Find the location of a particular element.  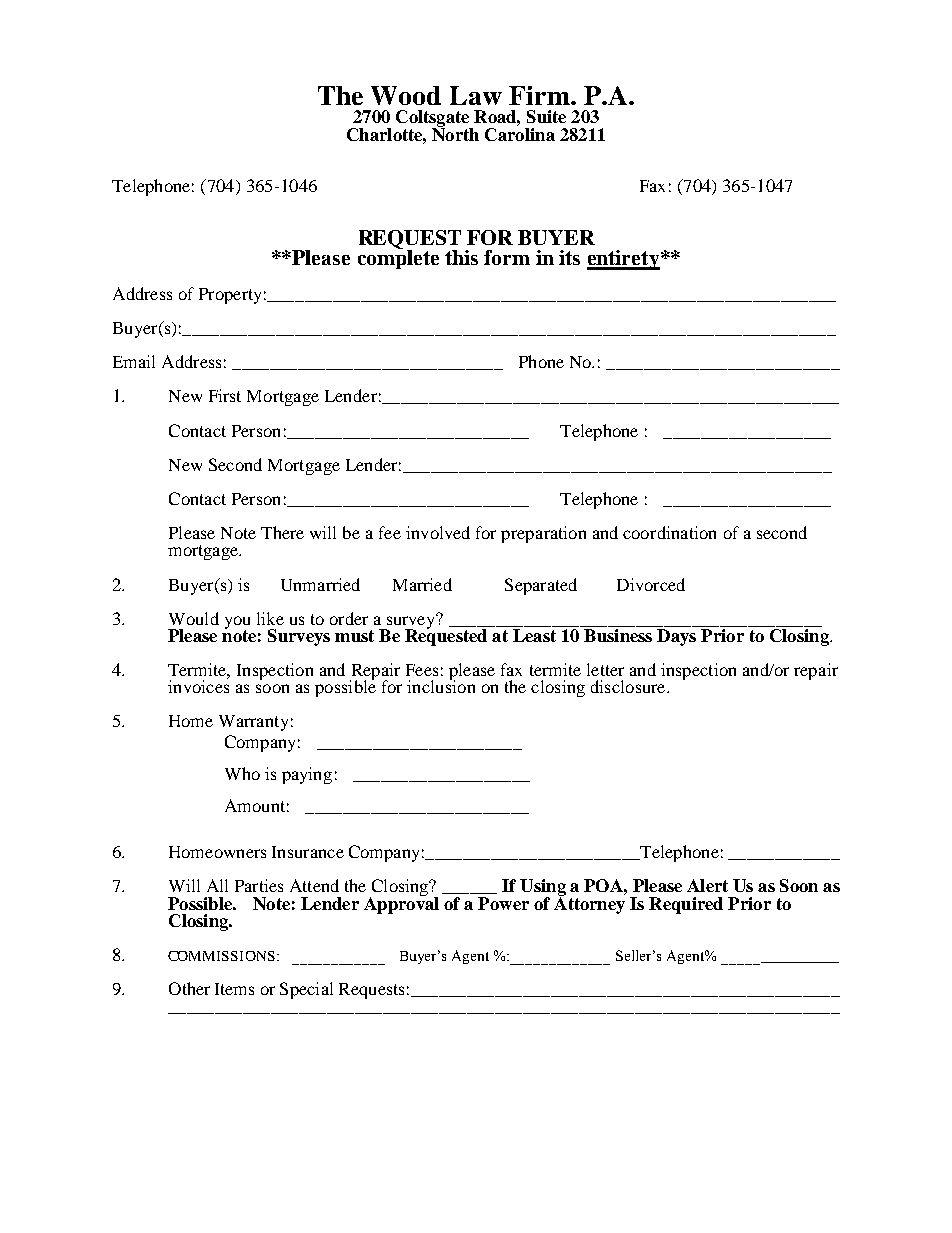

involved is located at coordinates (438, 532).
